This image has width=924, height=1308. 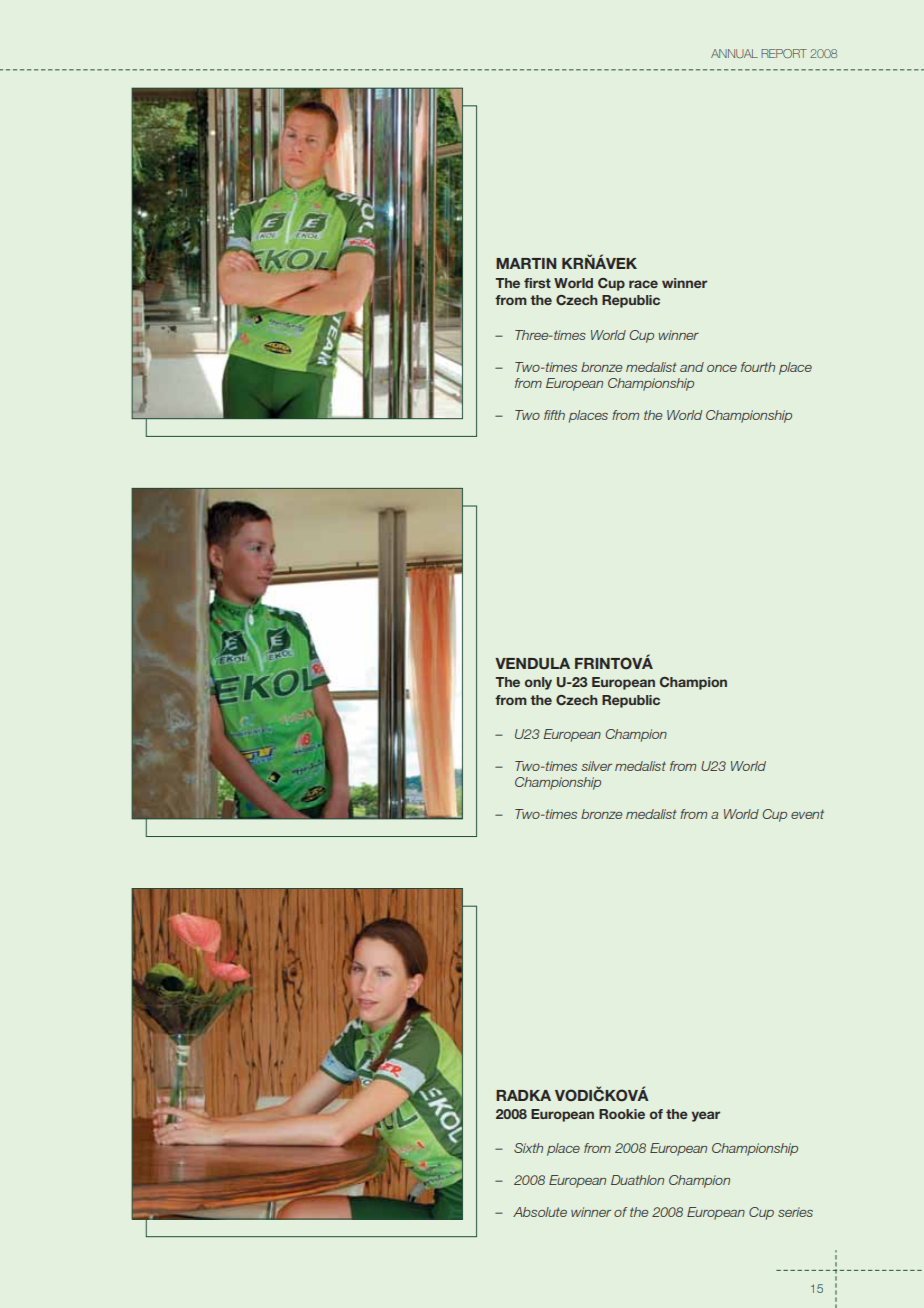 I want to click on event, so click(x=807, y=814).
